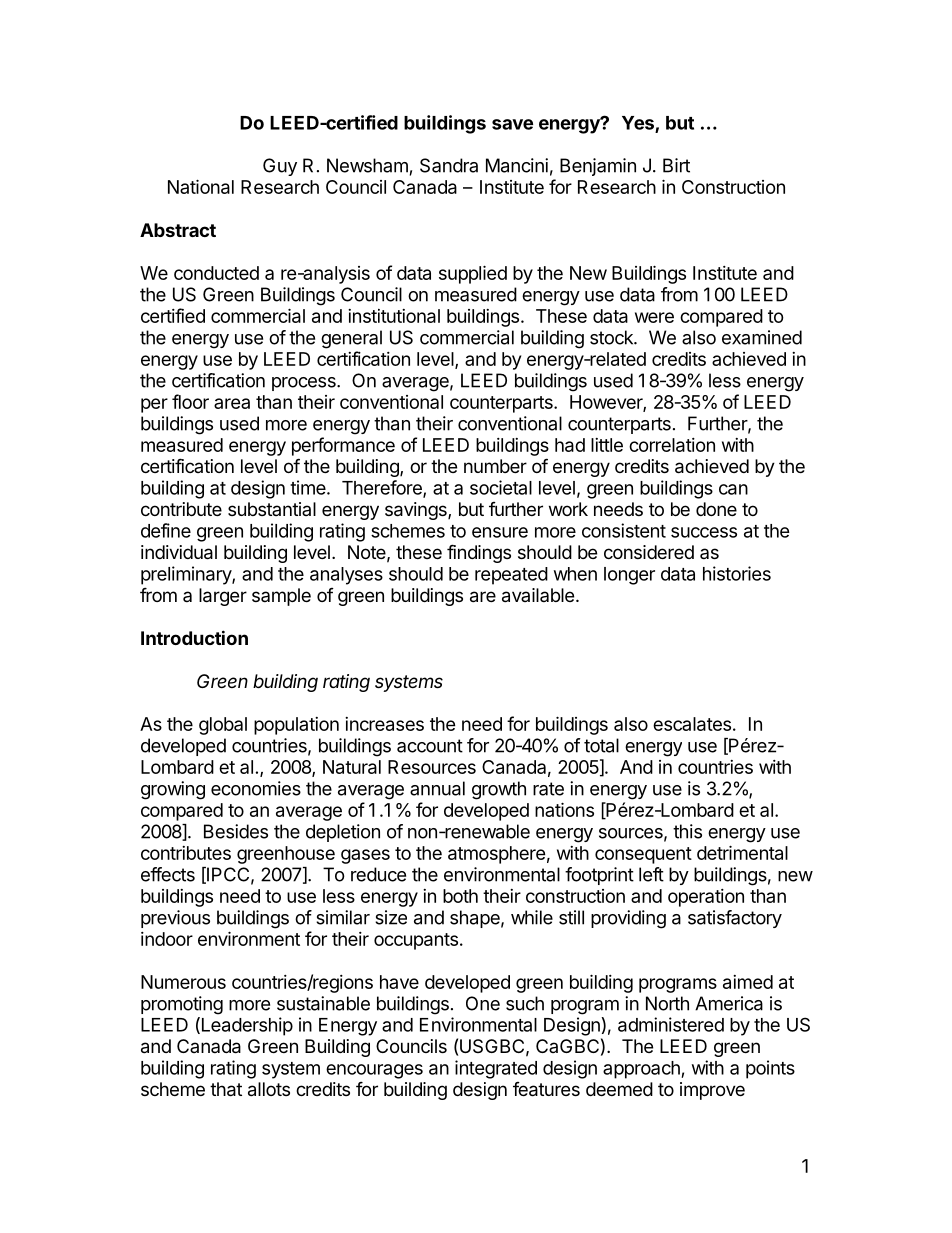  I want to click on this, so click(687, 831).
